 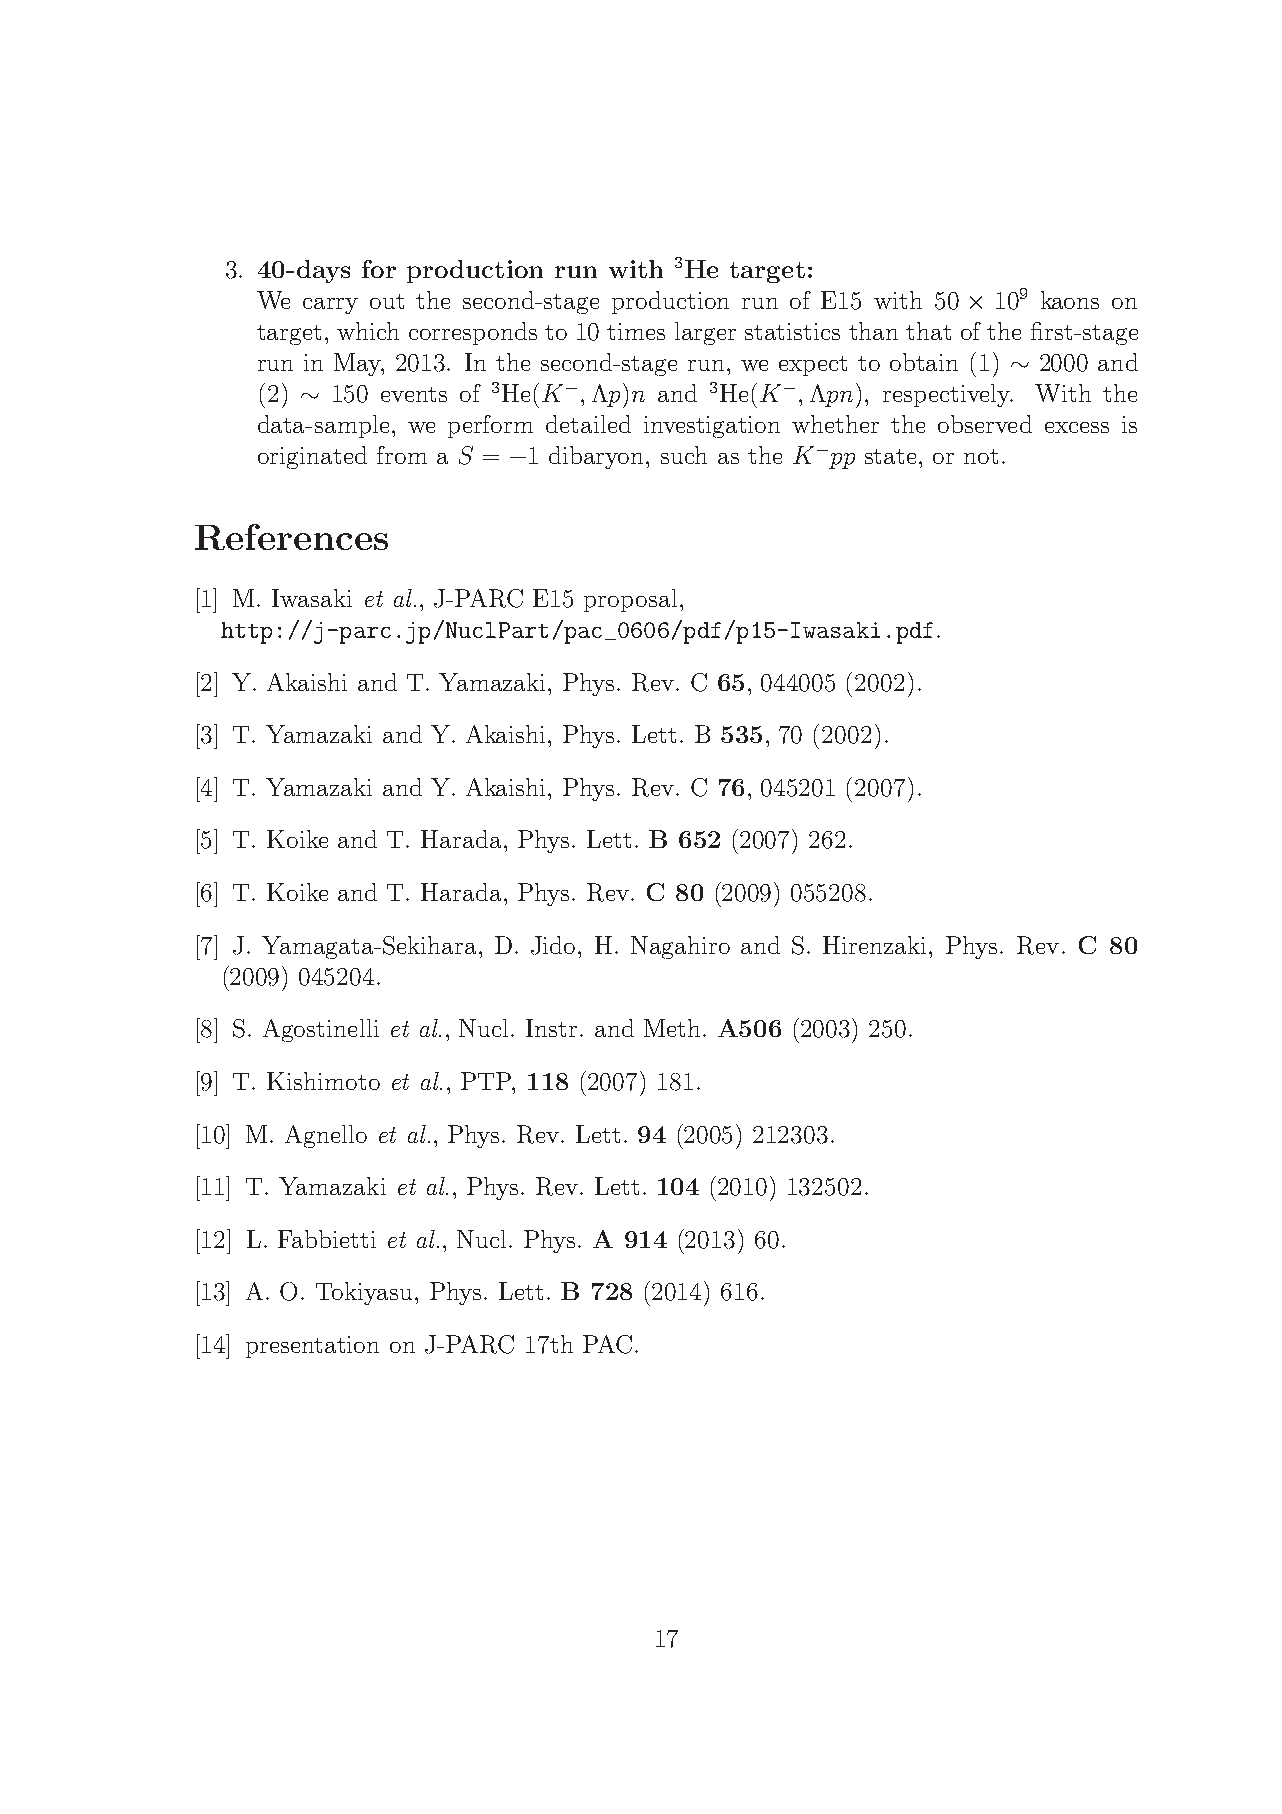 I want to click on PTP, so click(x=487, y=1081).
